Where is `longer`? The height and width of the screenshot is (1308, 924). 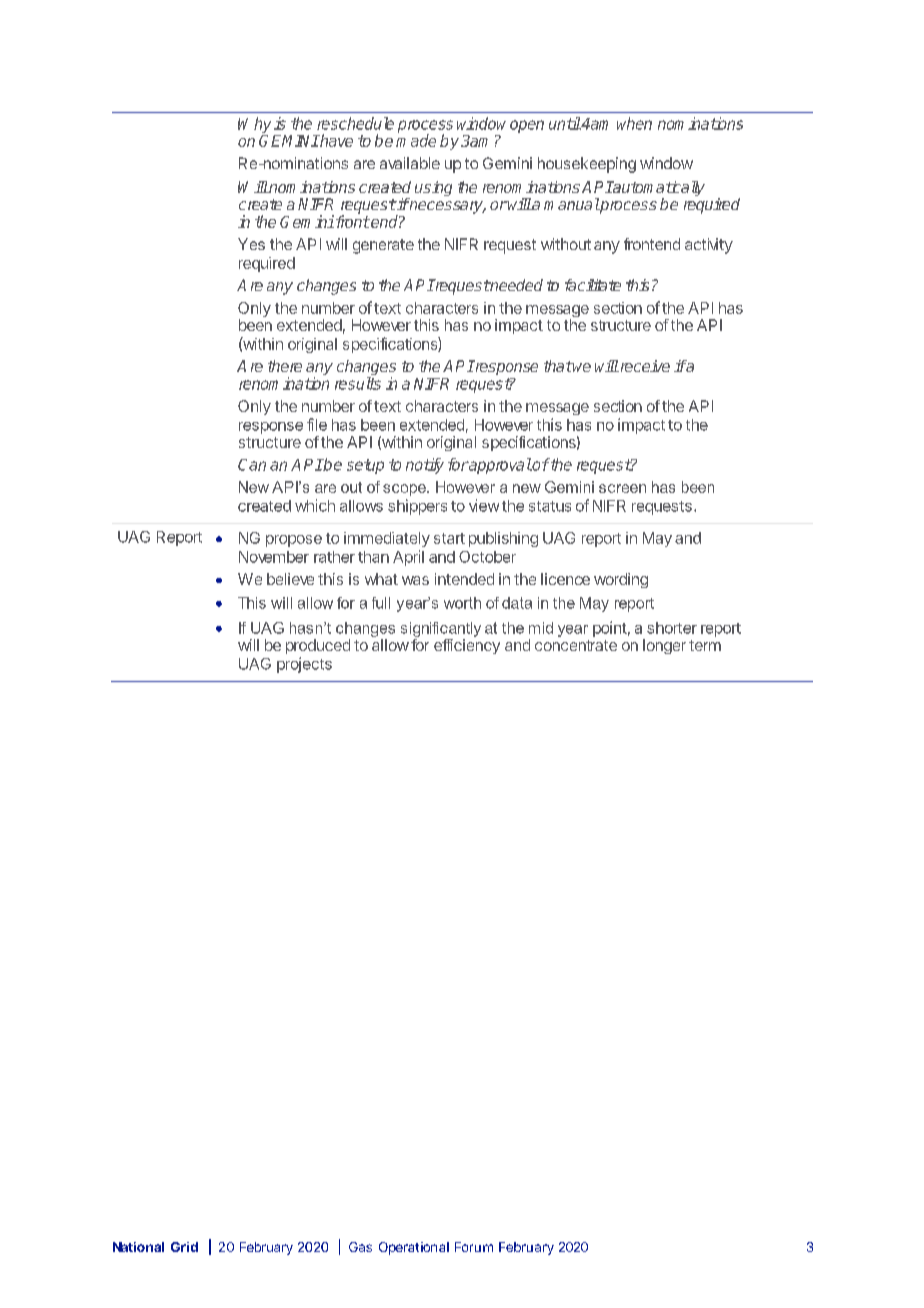
longer is located at coordinates (664, 646).
